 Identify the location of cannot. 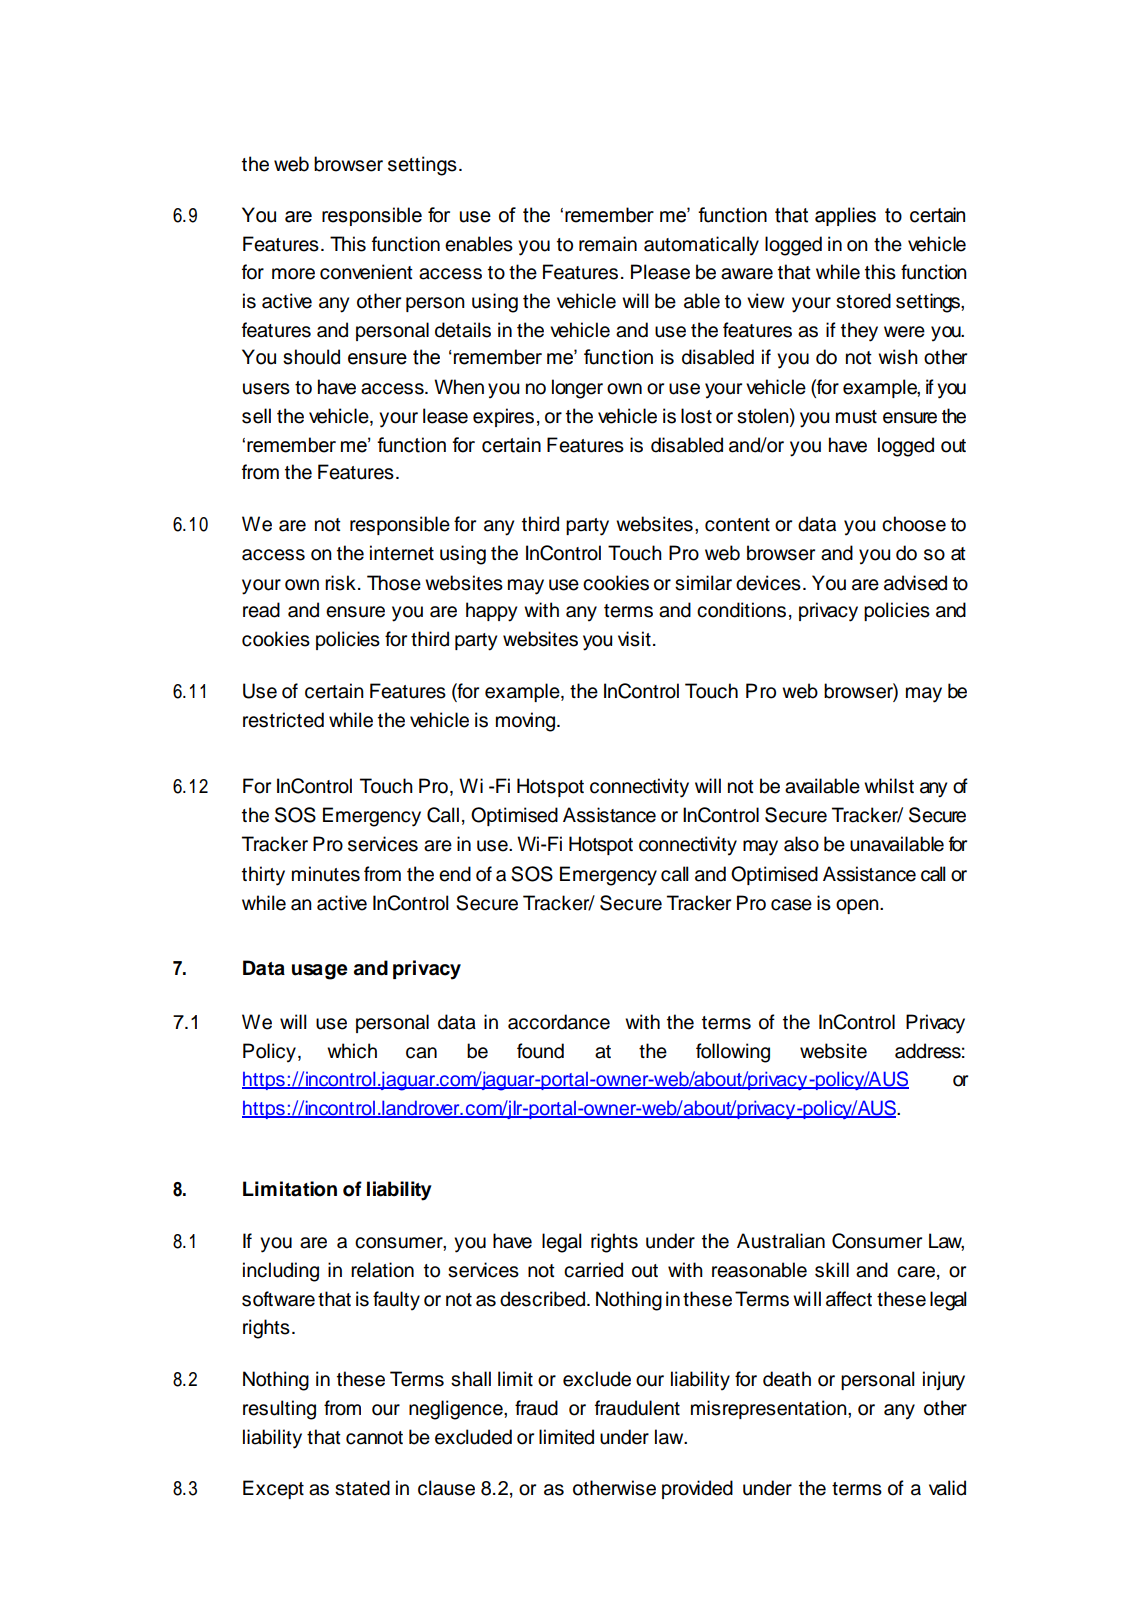
(374, 1438).
